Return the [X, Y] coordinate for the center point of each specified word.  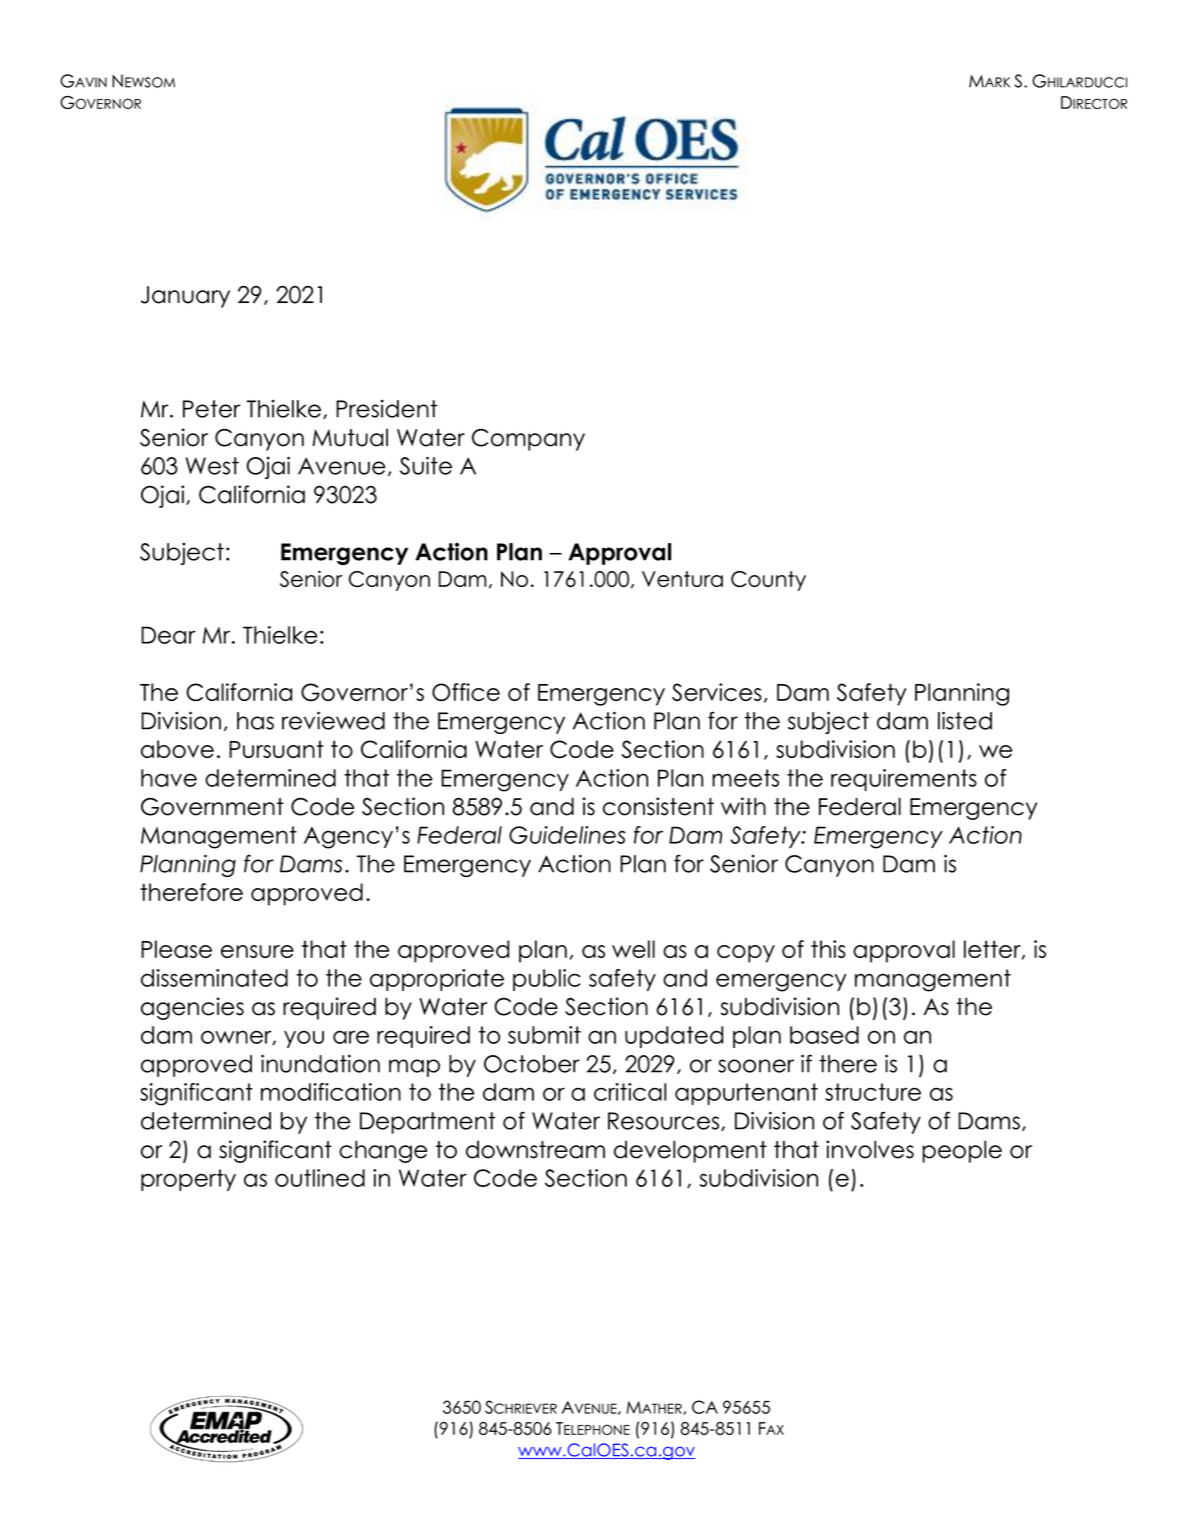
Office [466, 692]
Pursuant [276, 749]
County [768, 581]
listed [965, 720]
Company [528, 440]
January [185, 297]
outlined [320, 1178]
